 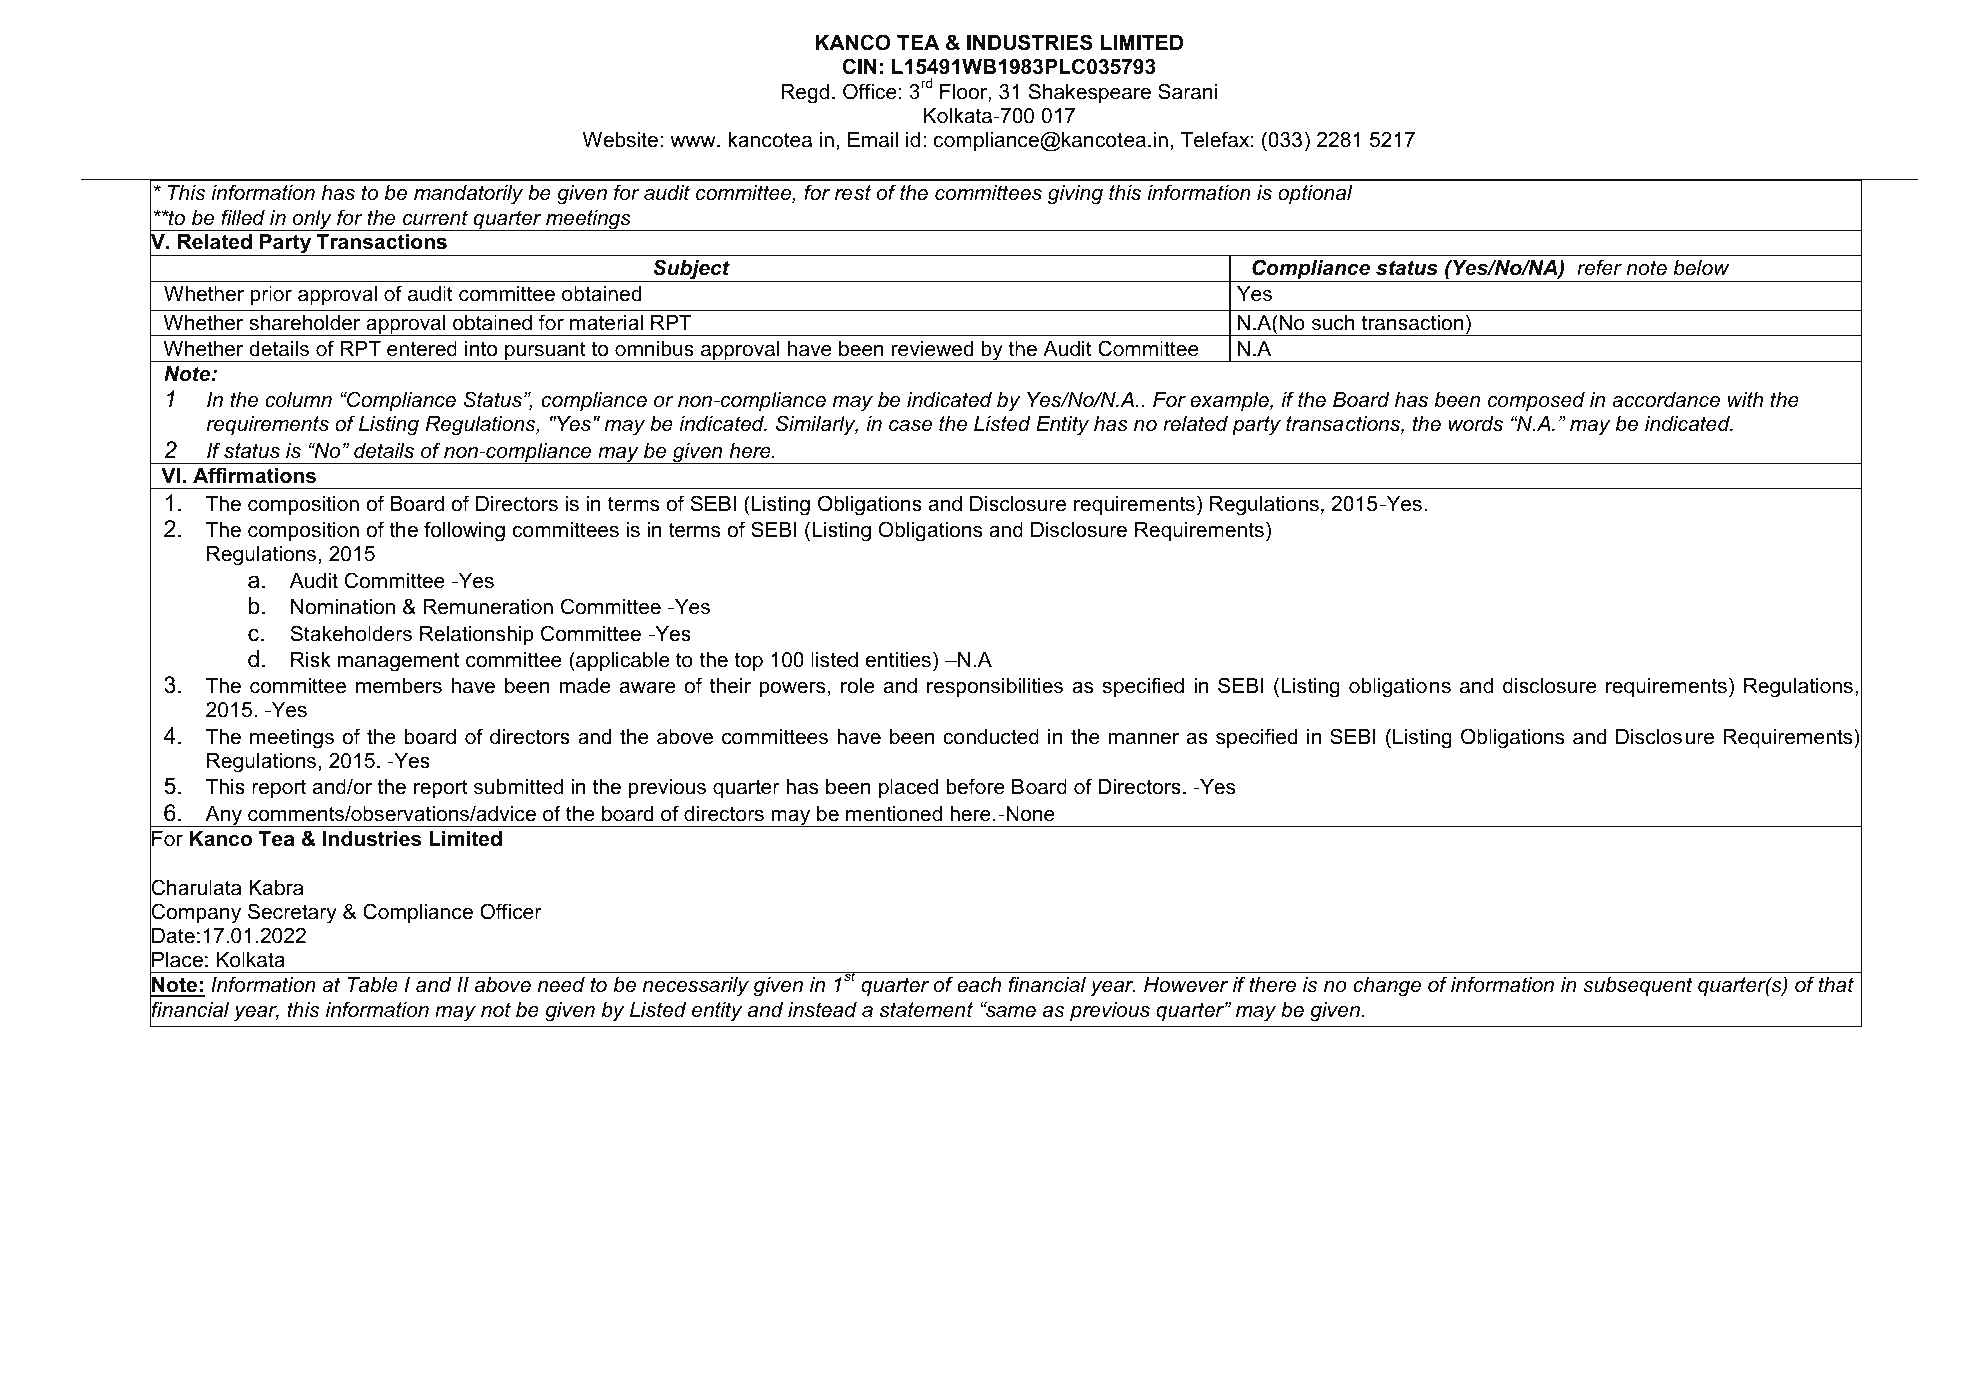 I want to click on optional, so click(x=1315, y=194).
